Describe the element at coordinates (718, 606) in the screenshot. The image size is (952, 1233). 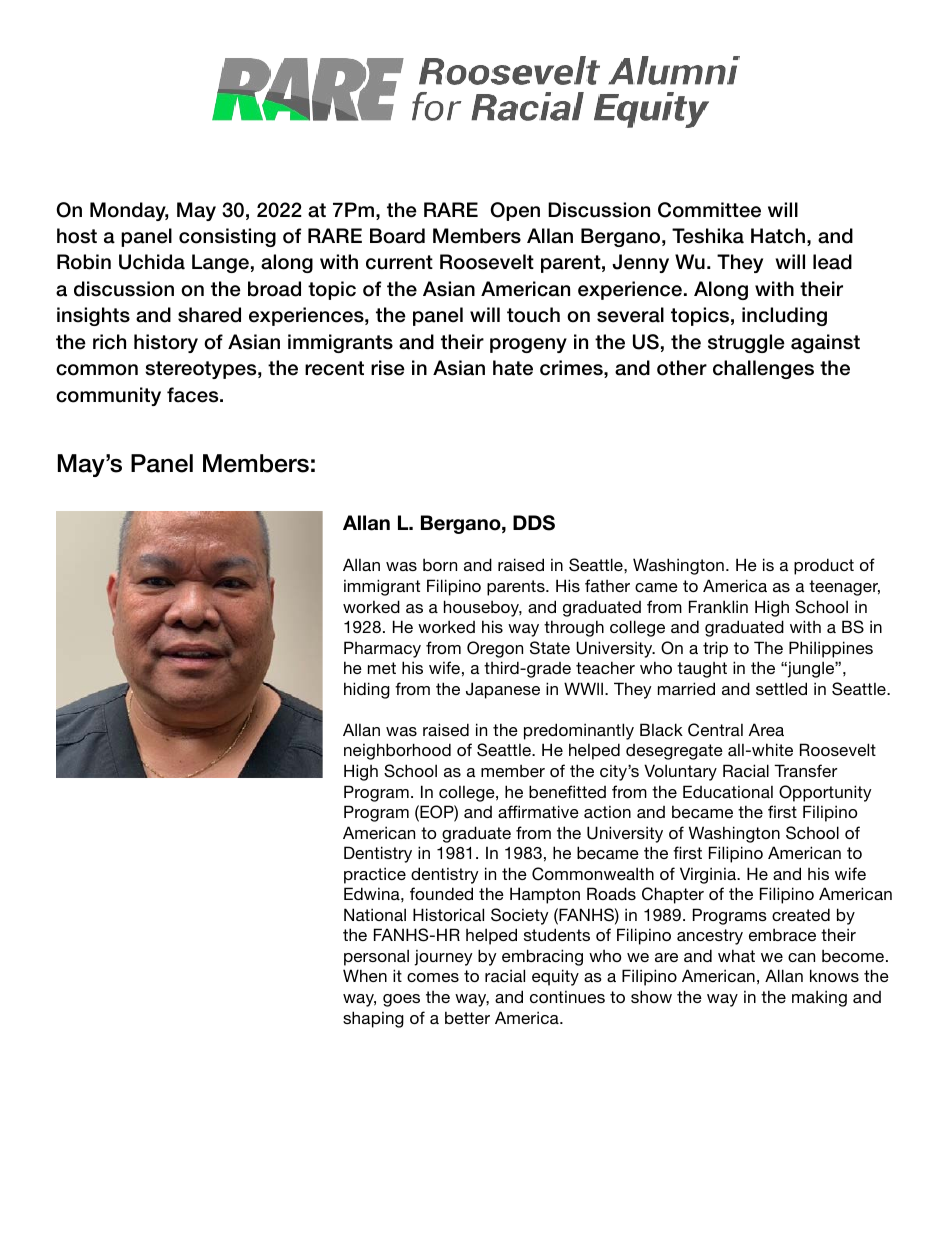
I see `Franklin` at that location.
